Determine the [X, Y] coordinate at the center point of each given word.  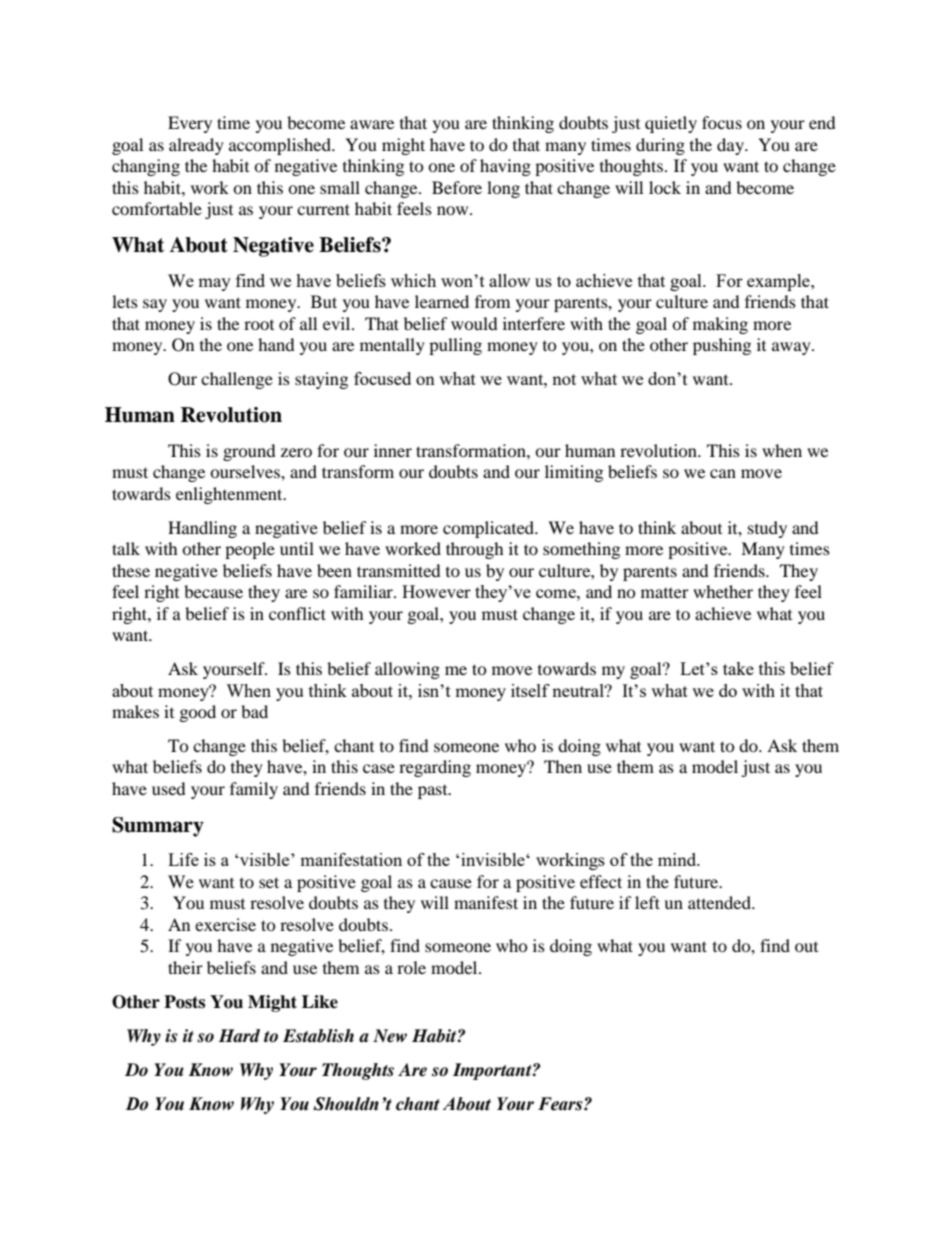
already [196, 146]
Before [457, 187]
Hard [239, 1036]
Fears [561, 1104]
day [731, 146]
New [390, 1036]
